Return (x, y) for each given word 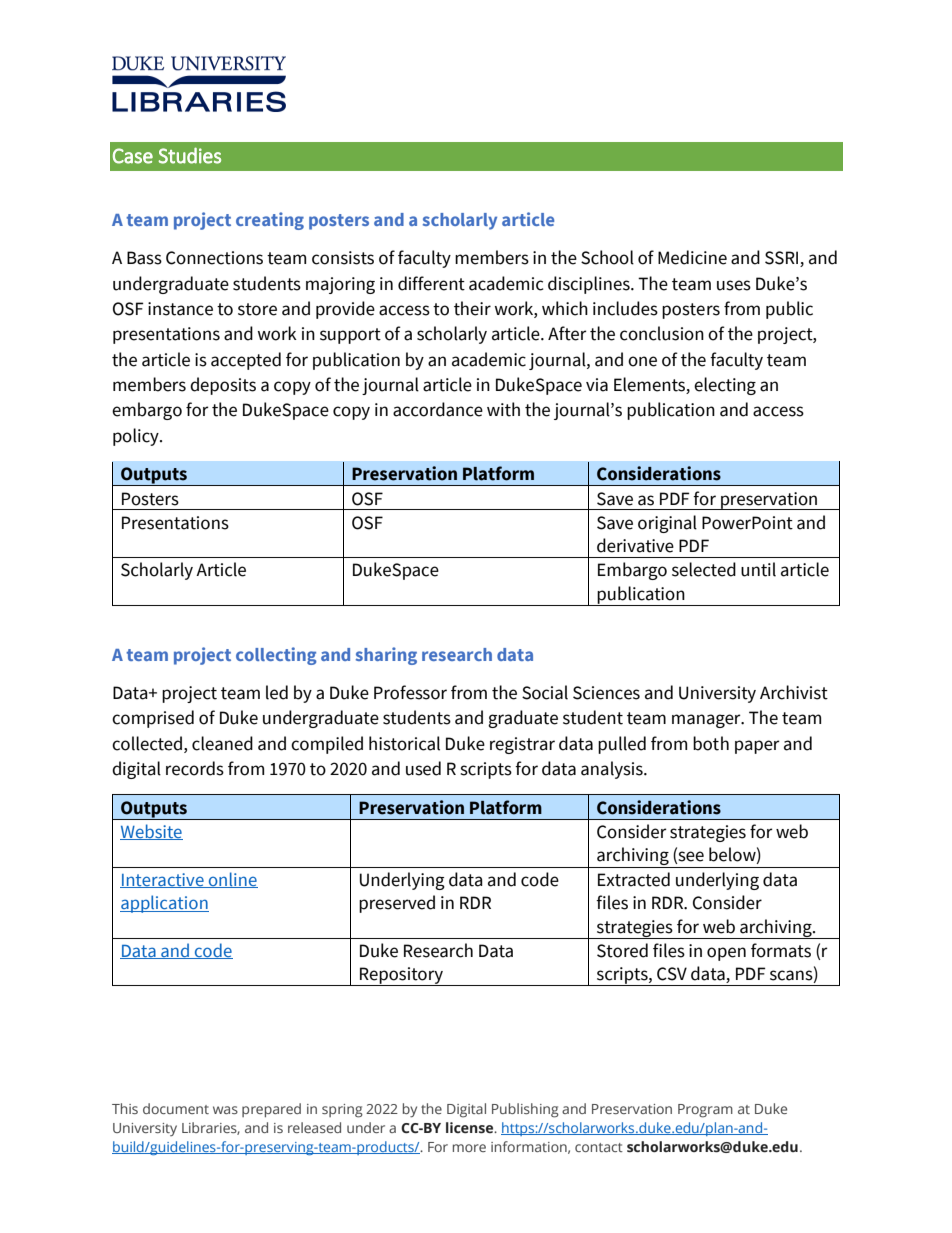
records (195, 768)
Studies (189, 155)
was (225, 1110)
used (423, 768)
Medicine (692, 257)
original (667, 524)
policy (137, 437)
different (431, 283)
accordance (438, 409)
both (711, 743)
